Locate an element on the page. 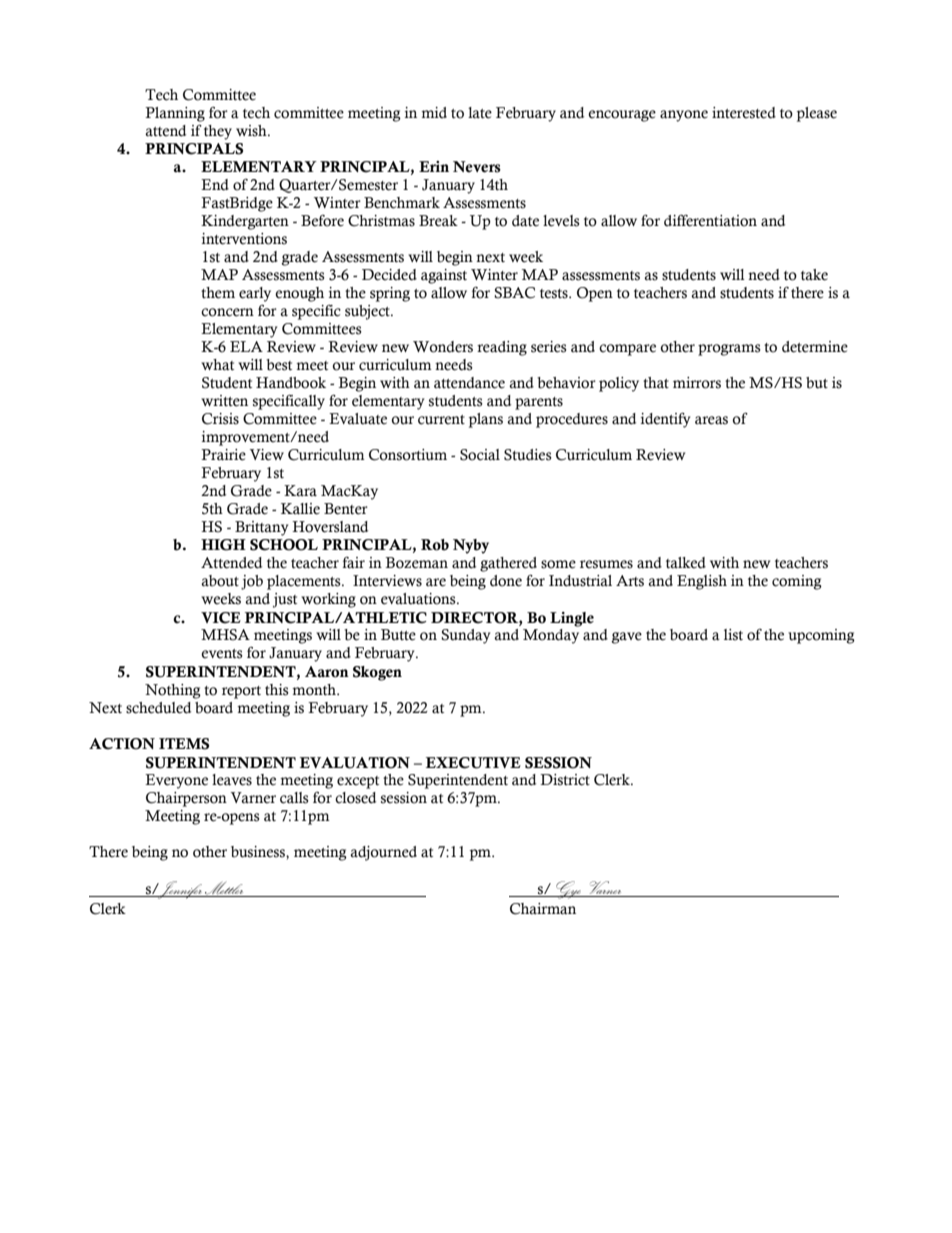 The height and width of the document is (1233, 952). interested is located at coordinates (744, 113).
